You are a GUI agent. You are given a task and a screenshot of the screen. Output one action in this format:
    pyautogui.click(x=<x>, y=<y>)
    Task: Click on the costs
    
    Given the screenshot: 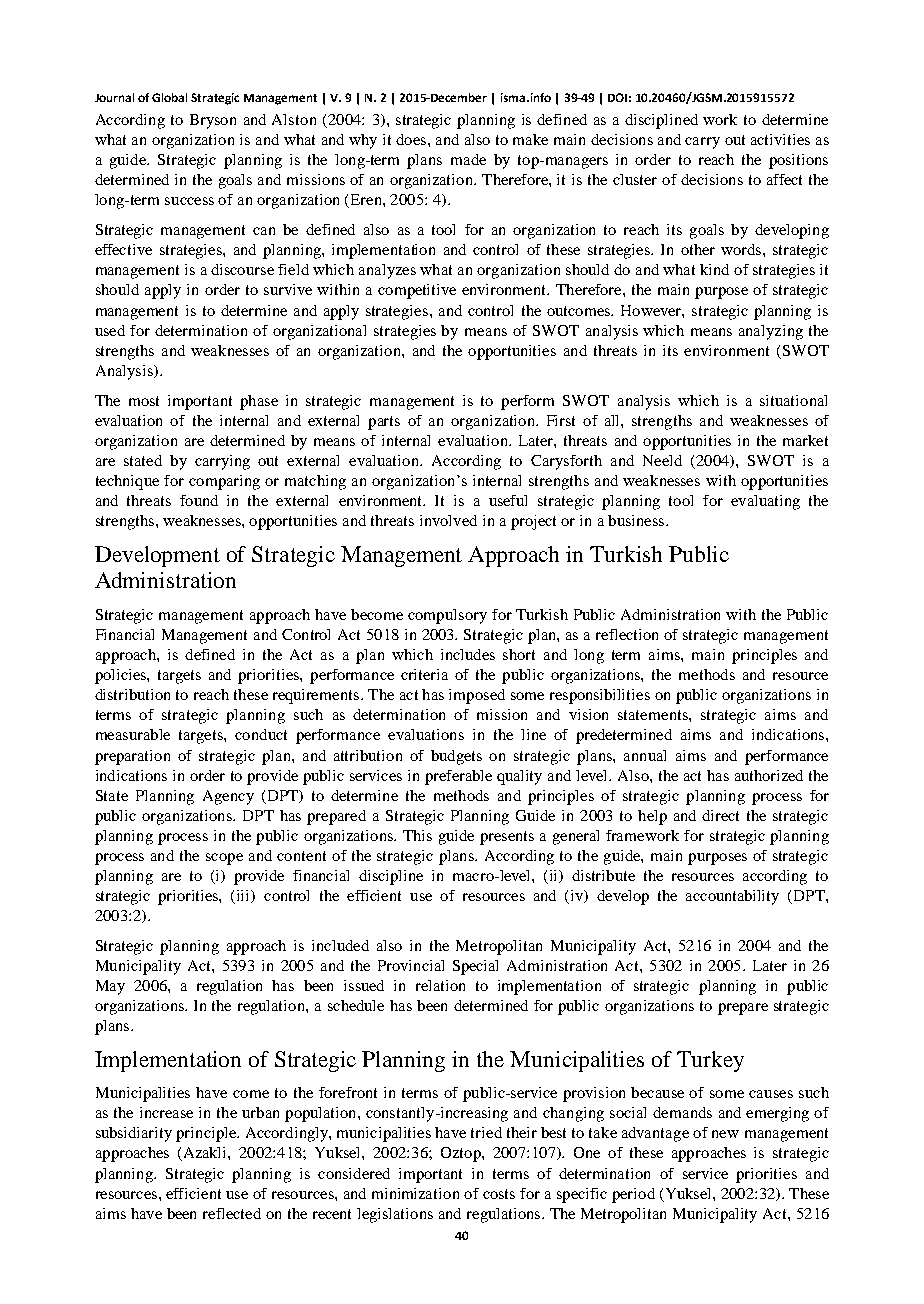 What is the action you would take?
    pyautogui.click(x=499, y=1194)
